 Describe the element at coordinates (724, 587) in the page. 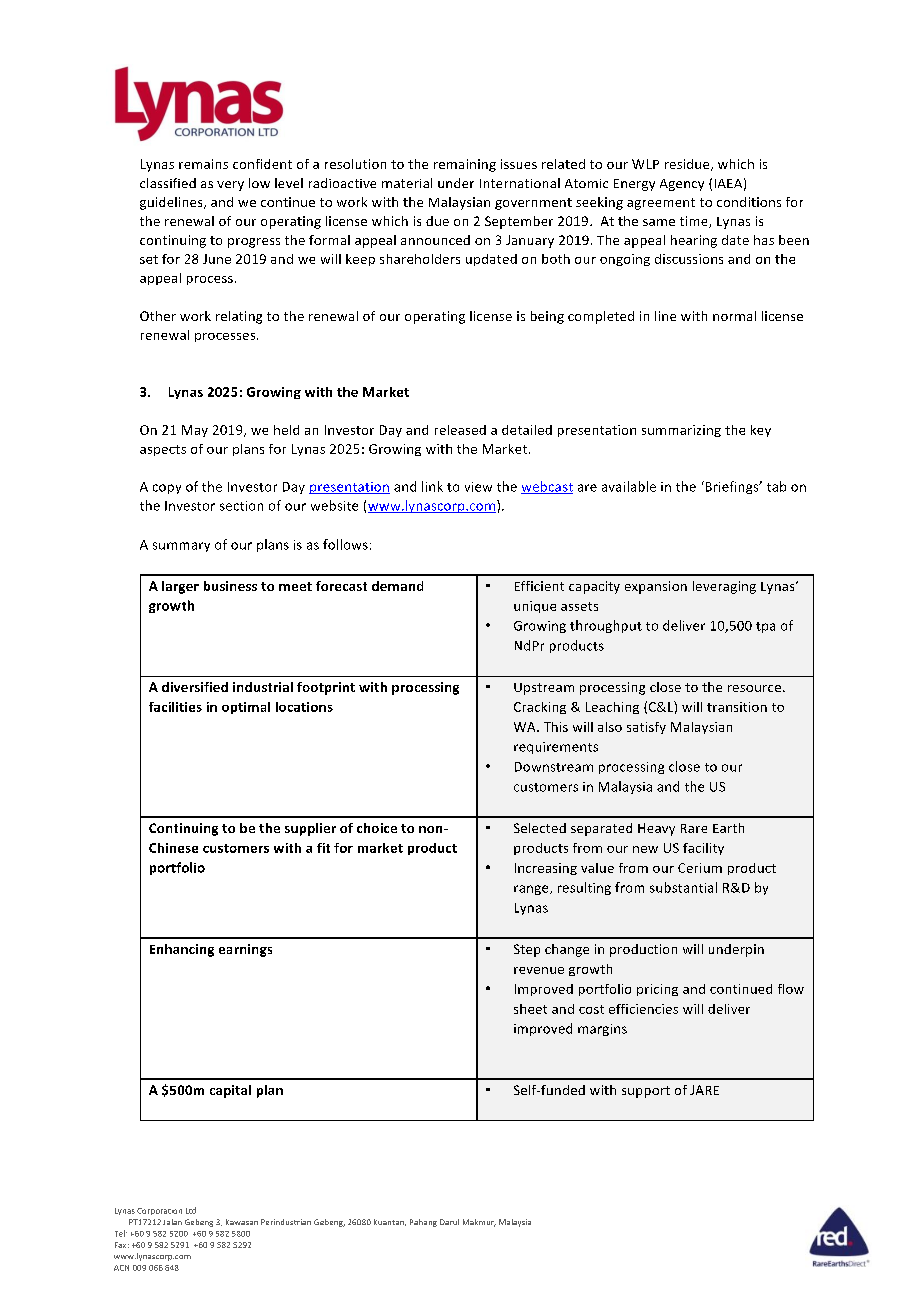

I see `leveraging` at that location.
